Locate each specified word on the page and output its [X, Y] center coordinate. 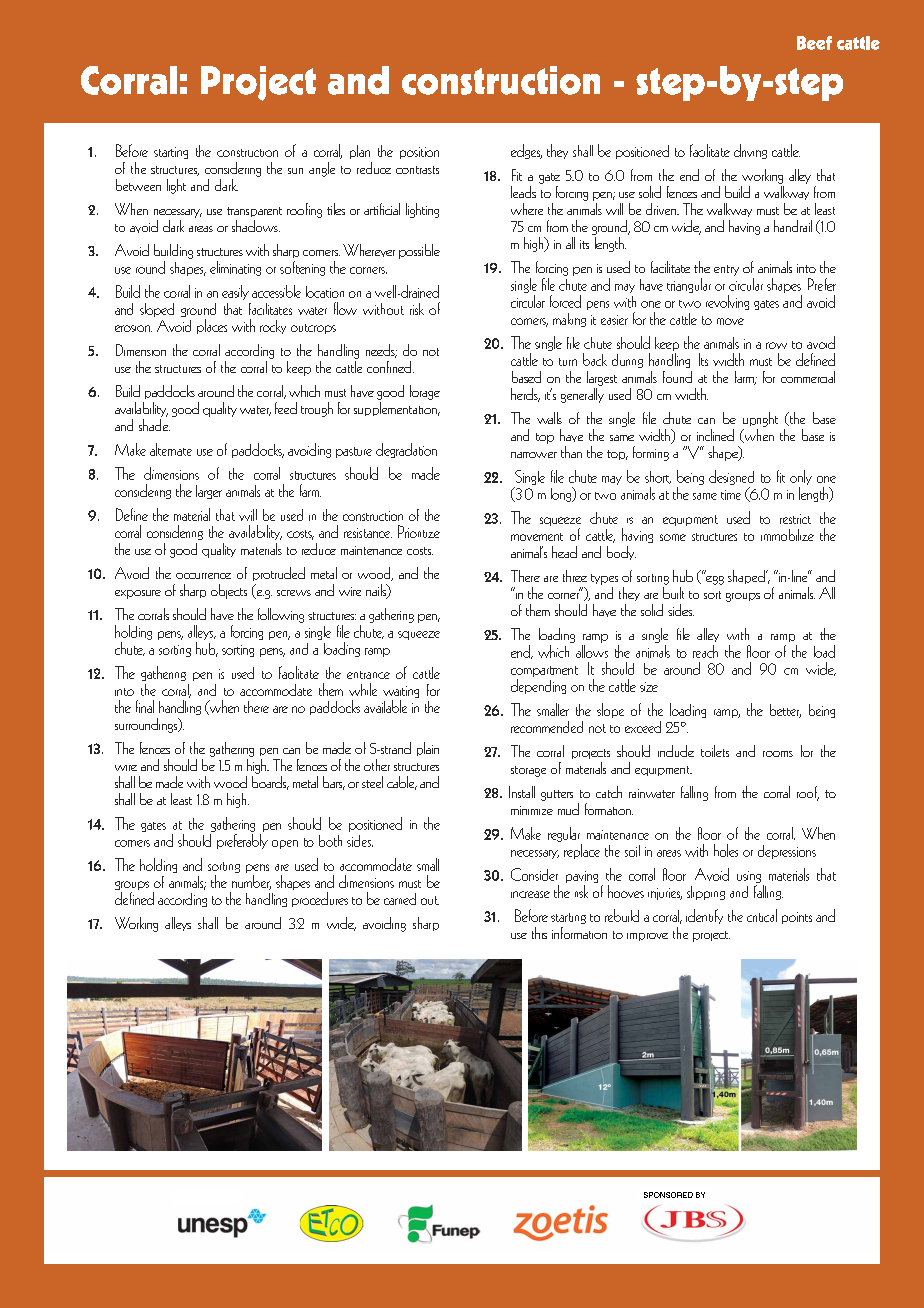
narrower [534, 455]
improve [647, 937]
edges [526, 151]
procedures [320, 899]
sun [295, 171]
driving [750, 151]
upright [760, 419]
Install [522, 792]
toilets [715, 751]
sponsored [668, 1195]
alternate [171, 449]
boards [270, 781]
